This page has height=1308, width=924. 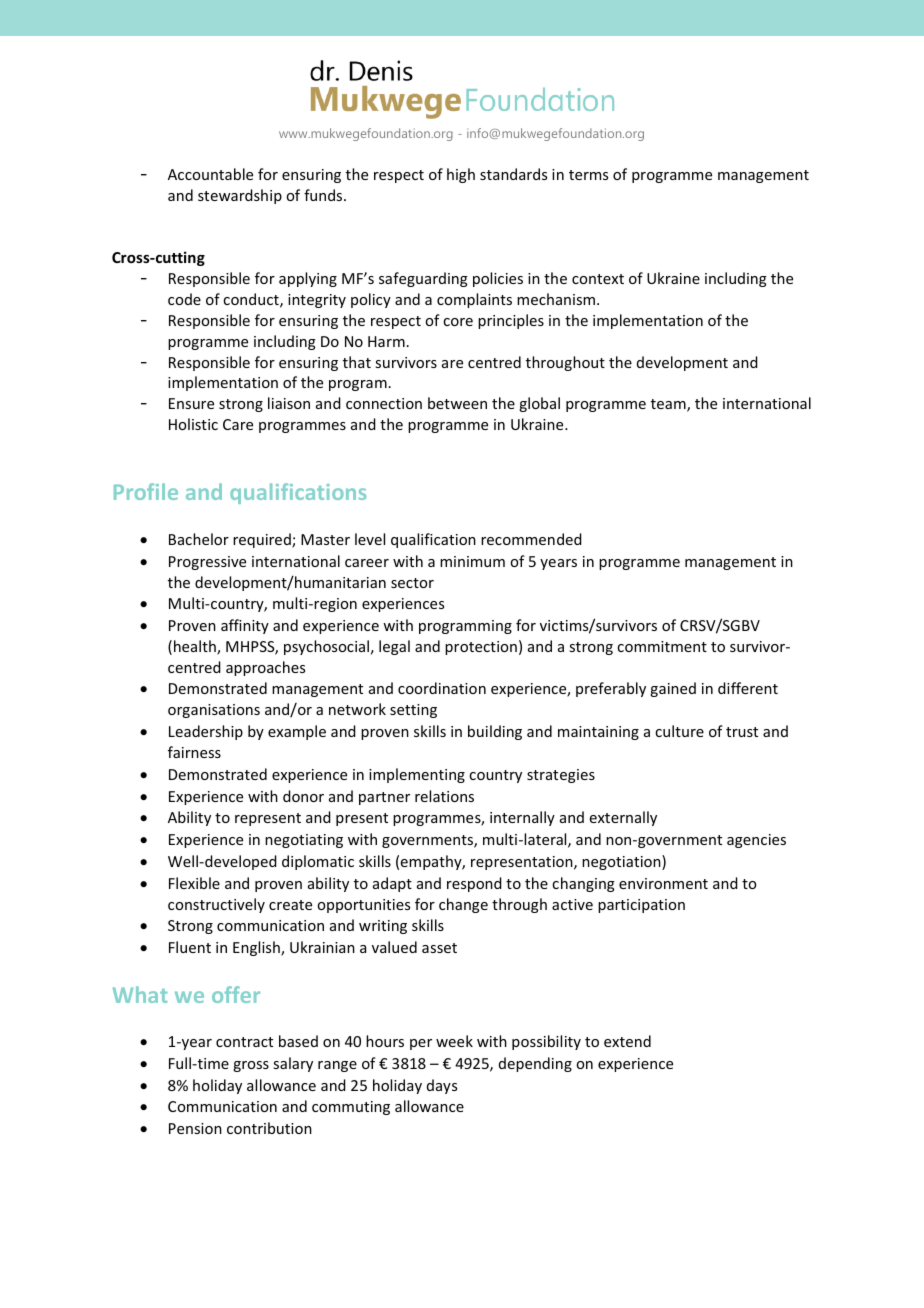 I want to click on high, so click(x=461, y=175).
